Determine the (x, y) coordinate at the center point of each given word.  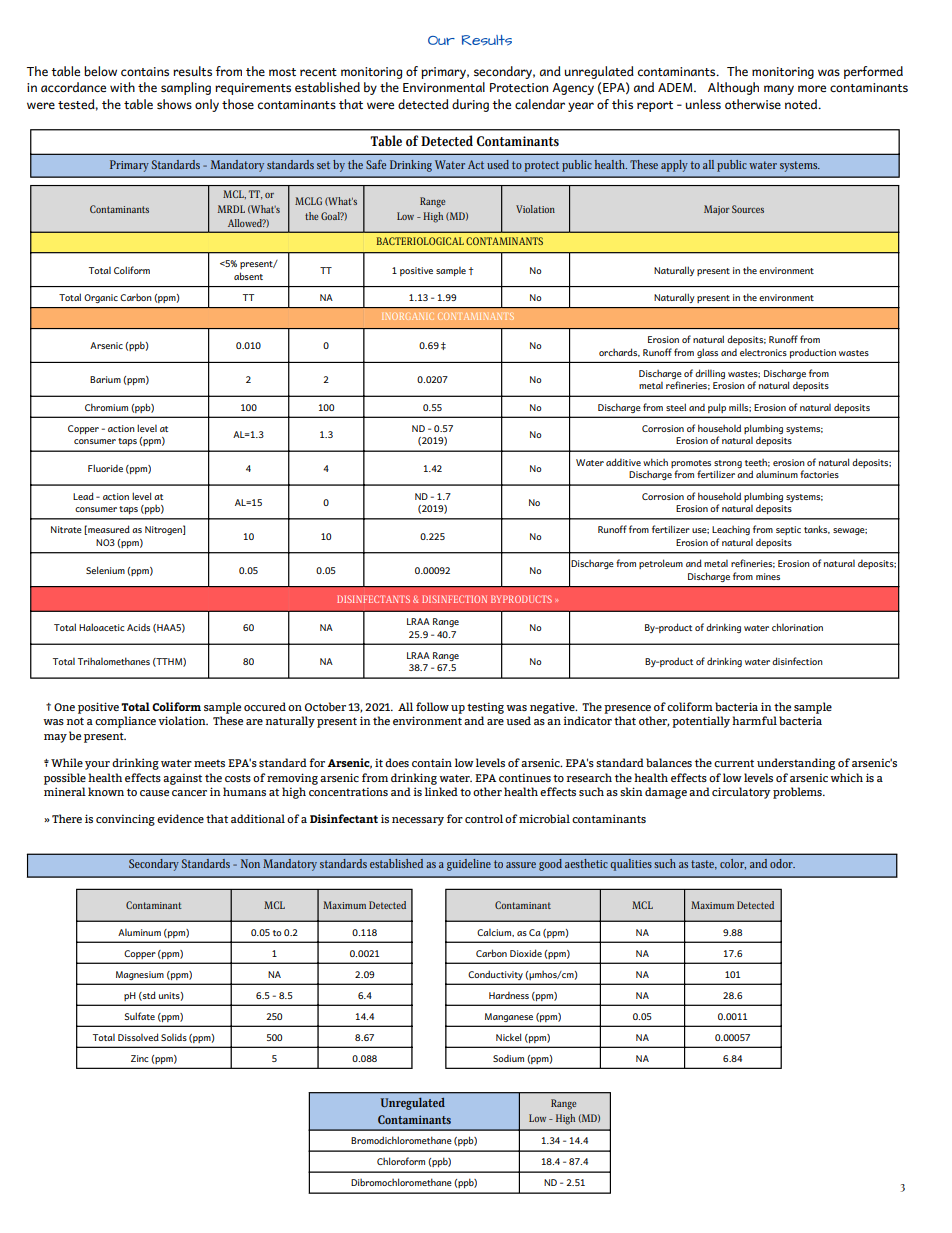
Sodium (508, 1058)
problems (798, 793)
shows (174, 104)
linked (441, 791)
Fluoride (105, 468)
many (779, 90)
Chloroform (401, 1161)
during (470, 105)
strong (728, 464)
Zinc (140, 1058)
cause (154, 793)
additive (623, 462)
